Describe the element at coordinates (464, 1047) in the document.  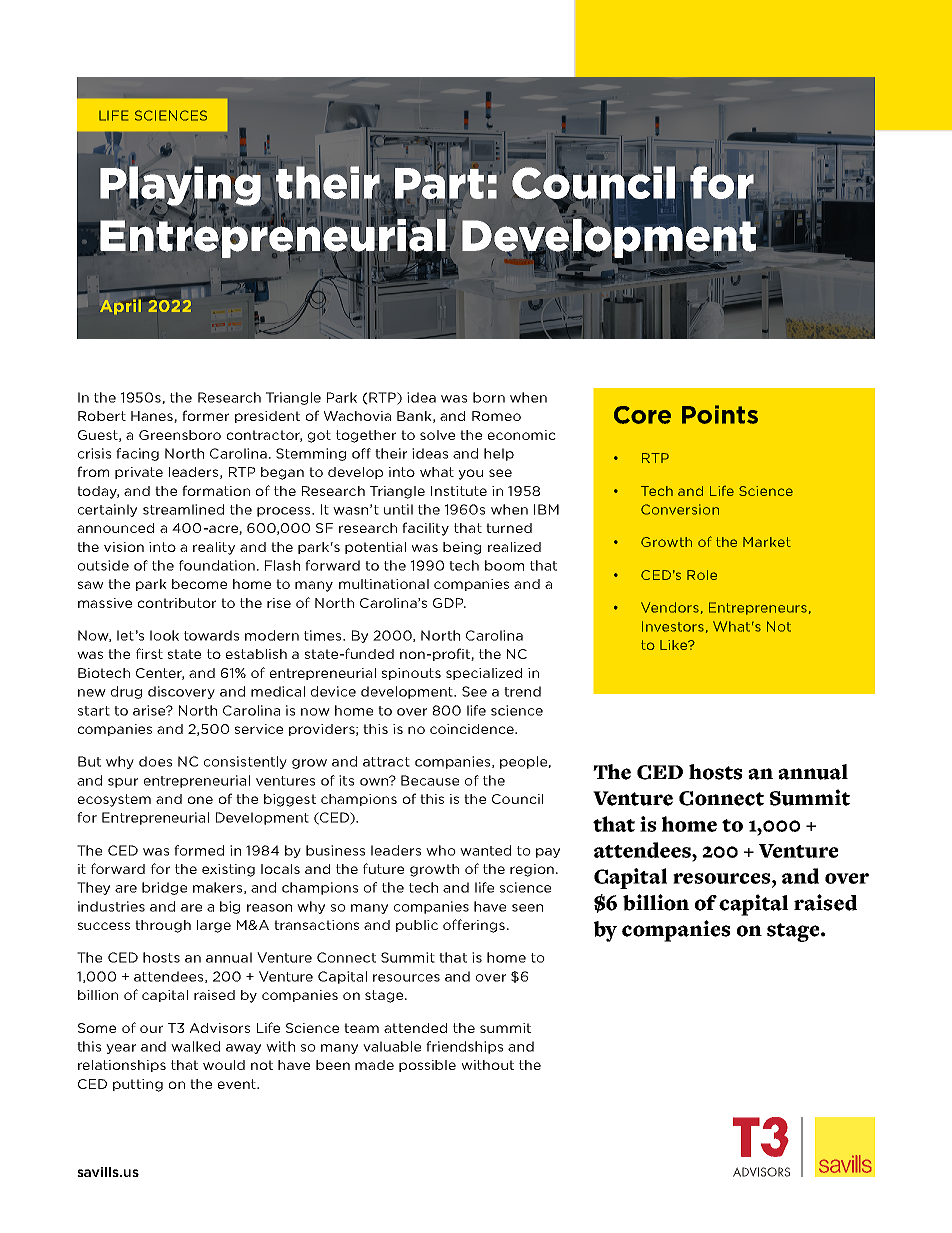
I see `friendships` at that location.
